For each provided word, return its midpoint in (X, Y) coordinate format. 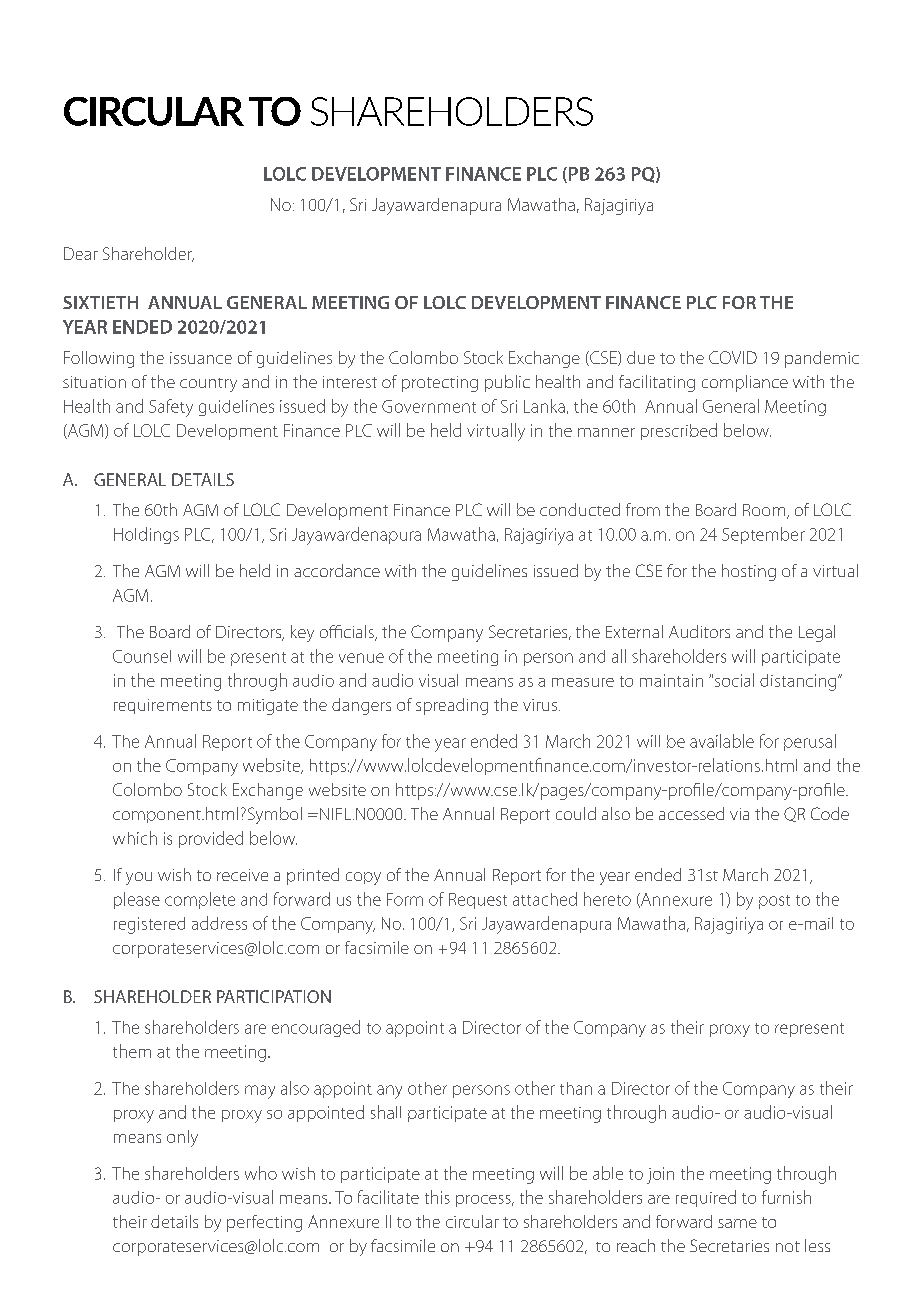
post (774, 902)
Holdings (146, 535)
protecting (440, 384)
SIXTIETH (100, 302)
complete (200, 900)
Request (478, 901)
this (437, 1197)
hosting (749, 572)
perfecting (264, 1223)
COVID (733, 357)
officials (348, 633)
